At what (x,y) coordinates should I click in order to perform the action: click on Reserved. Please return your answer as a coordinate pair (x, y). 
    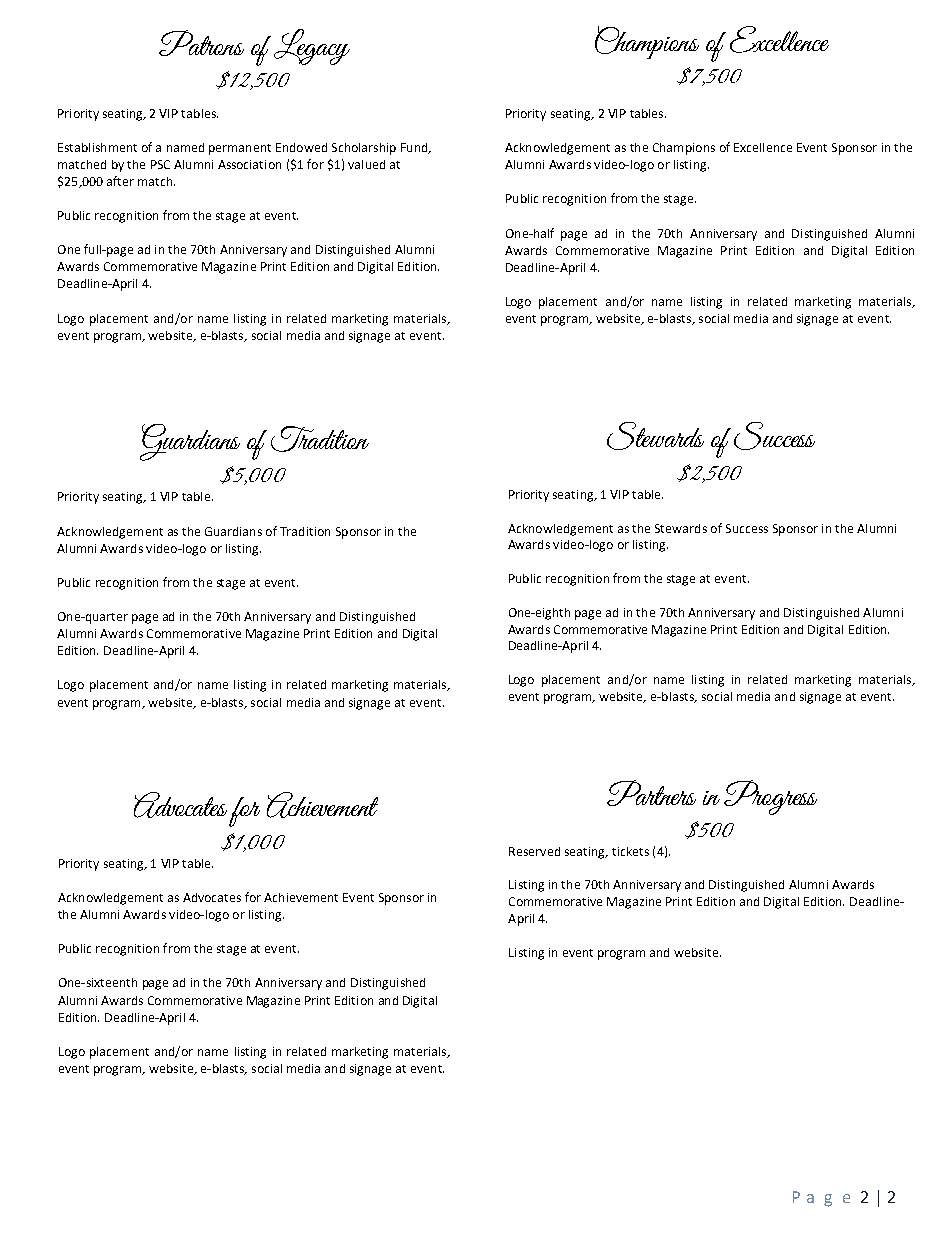
    Looking at the image, I should click on (534, 851).
